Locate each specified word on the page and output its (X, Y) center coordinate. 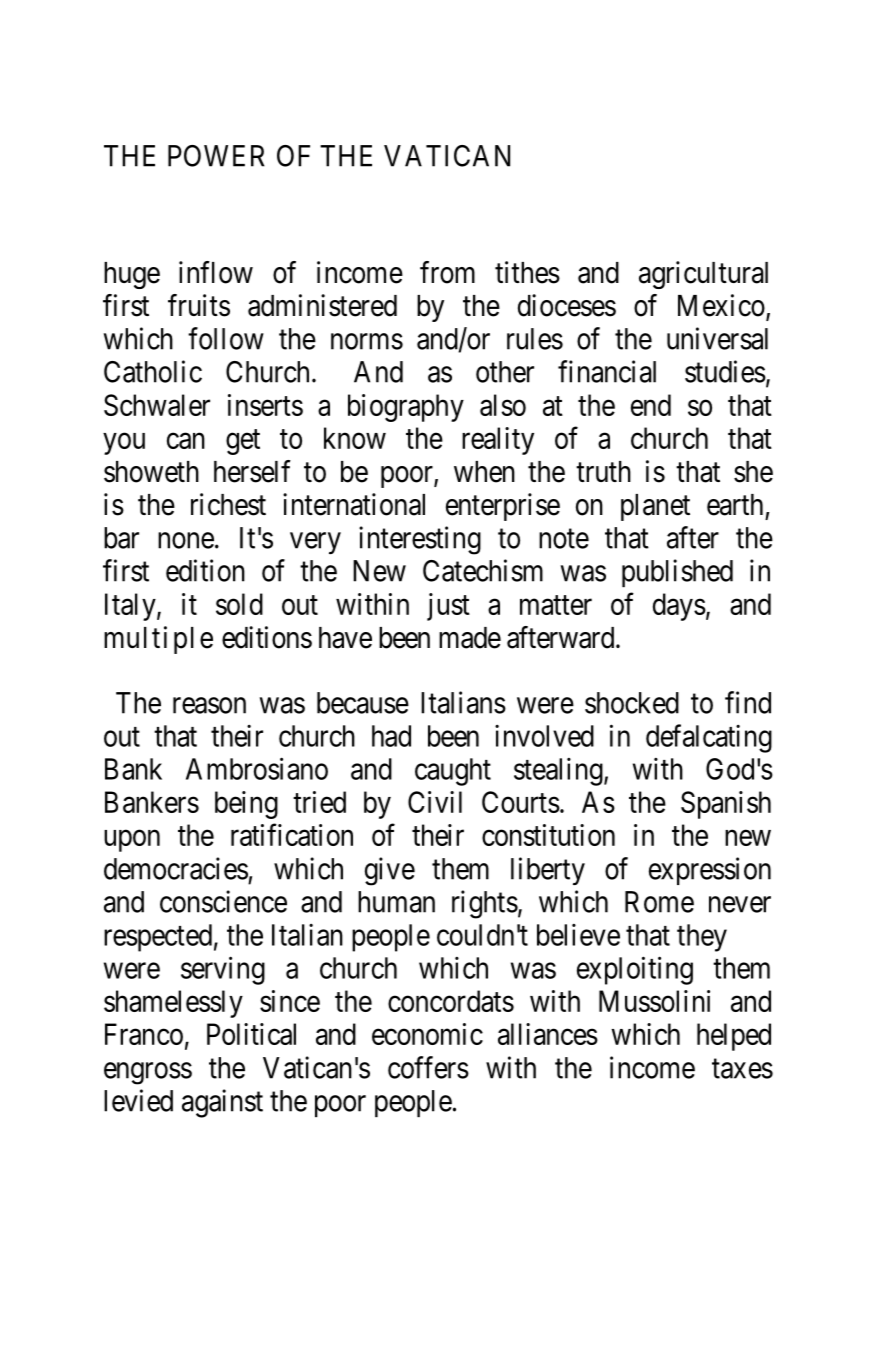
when (484, 472)
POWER (216, 156)
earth (735, 505)
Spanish (726, 805)
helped (734, 1037)
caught (453, 772)
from (447, 272)
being (246, 805)
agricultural (703, 275)
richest (228, 504)
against (222, 1103)
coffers (428, 1067)
